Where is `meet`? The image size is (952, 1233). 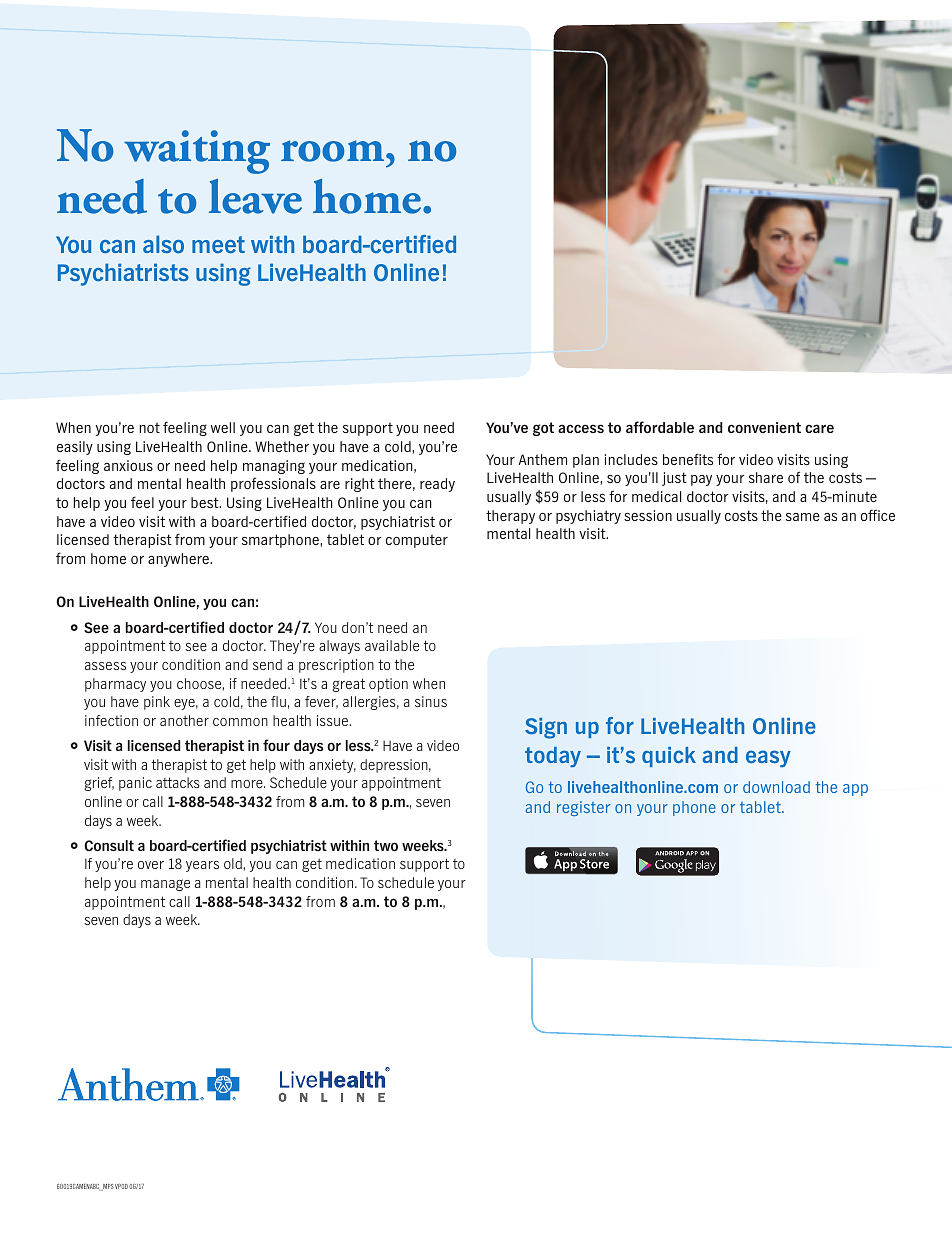 meet is located at coordinates (218, 244).
